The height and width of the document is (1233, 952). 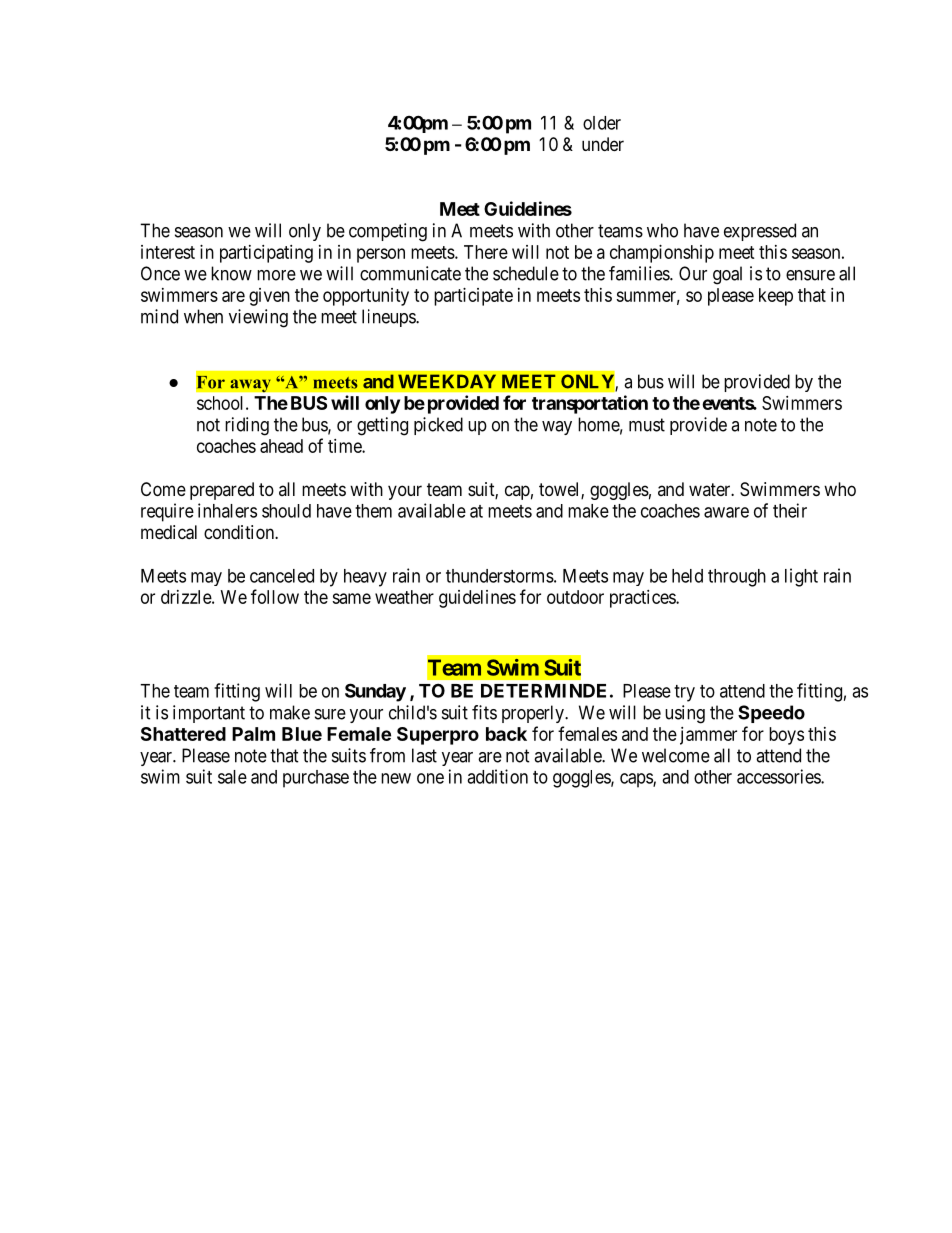 I want to click on addition, so click(x=497, y=776).
